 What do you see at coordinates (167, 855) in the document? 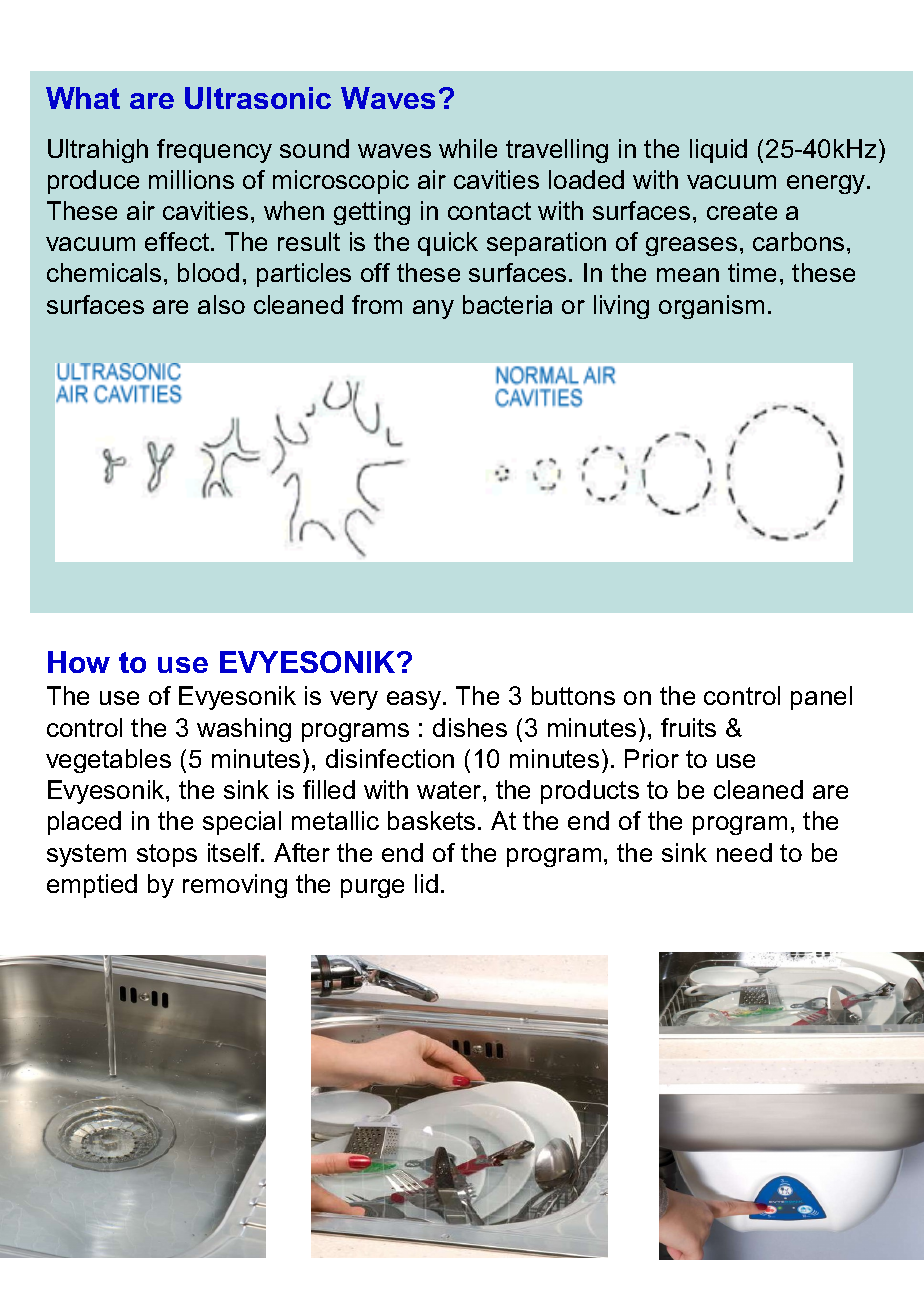
I see `stops` at bounding box center [167, 855].
